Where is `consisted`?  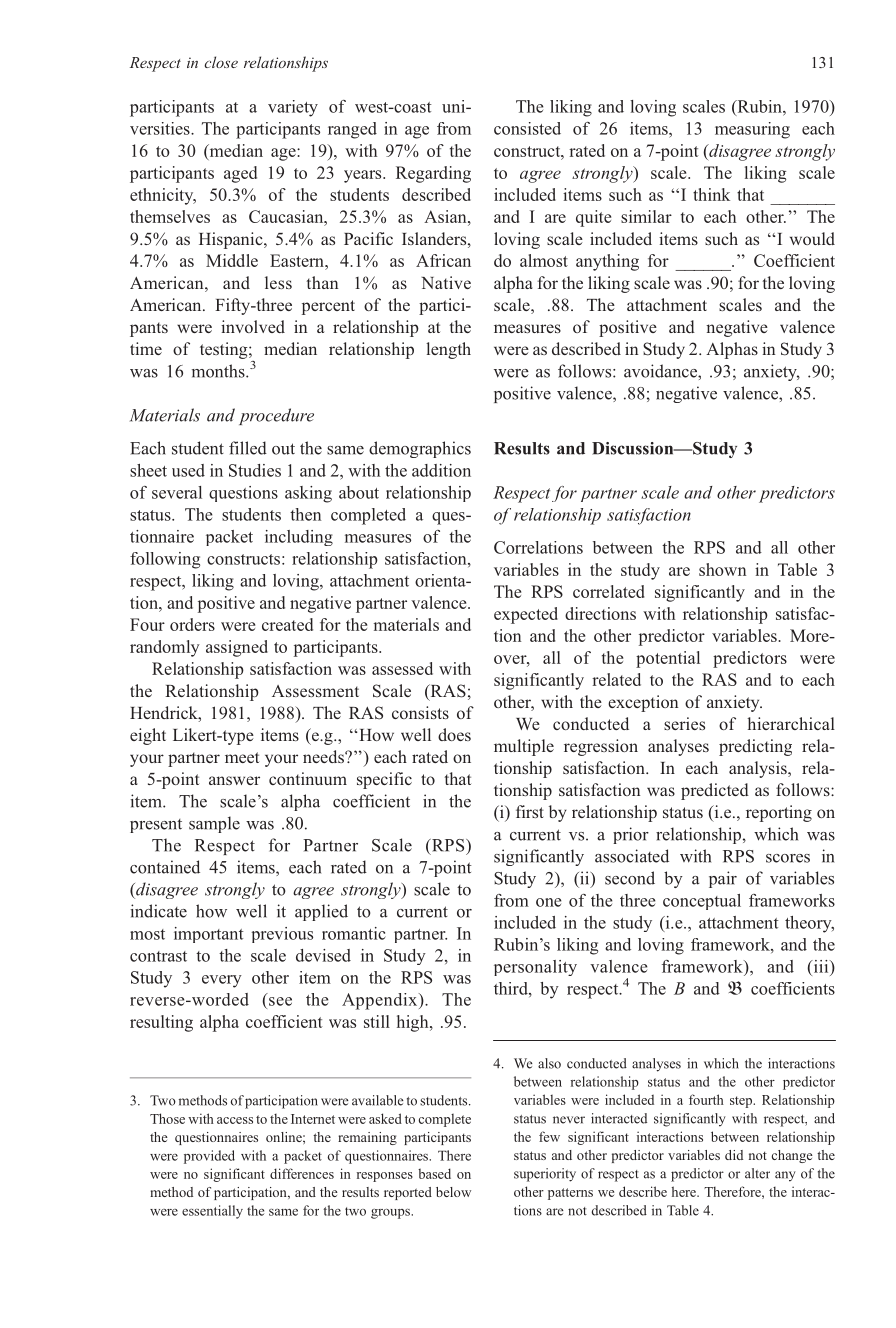
consisted is located at coordinates (527, 128).
